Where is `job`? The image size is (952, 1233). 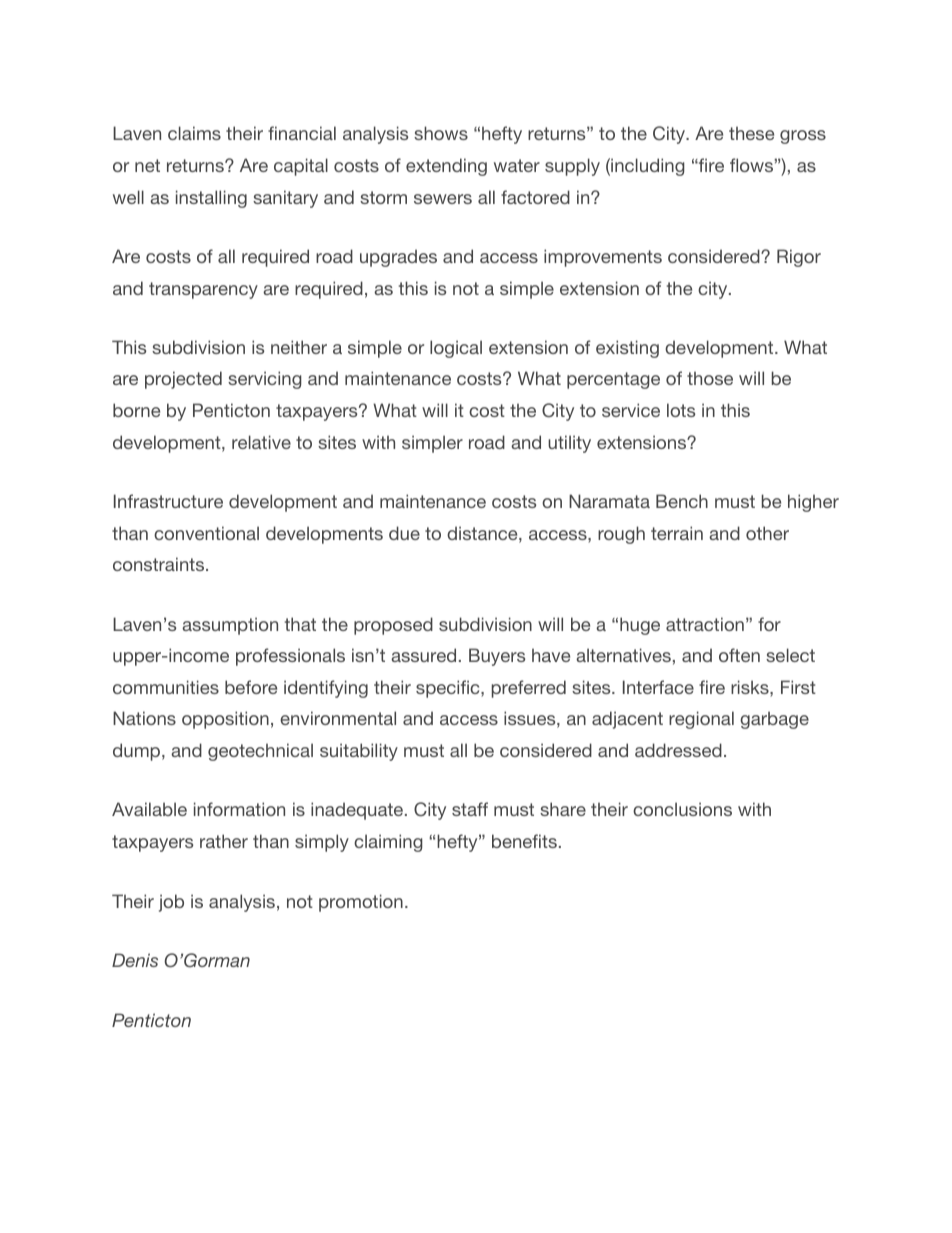 job is located at coordinates (171, 903).
